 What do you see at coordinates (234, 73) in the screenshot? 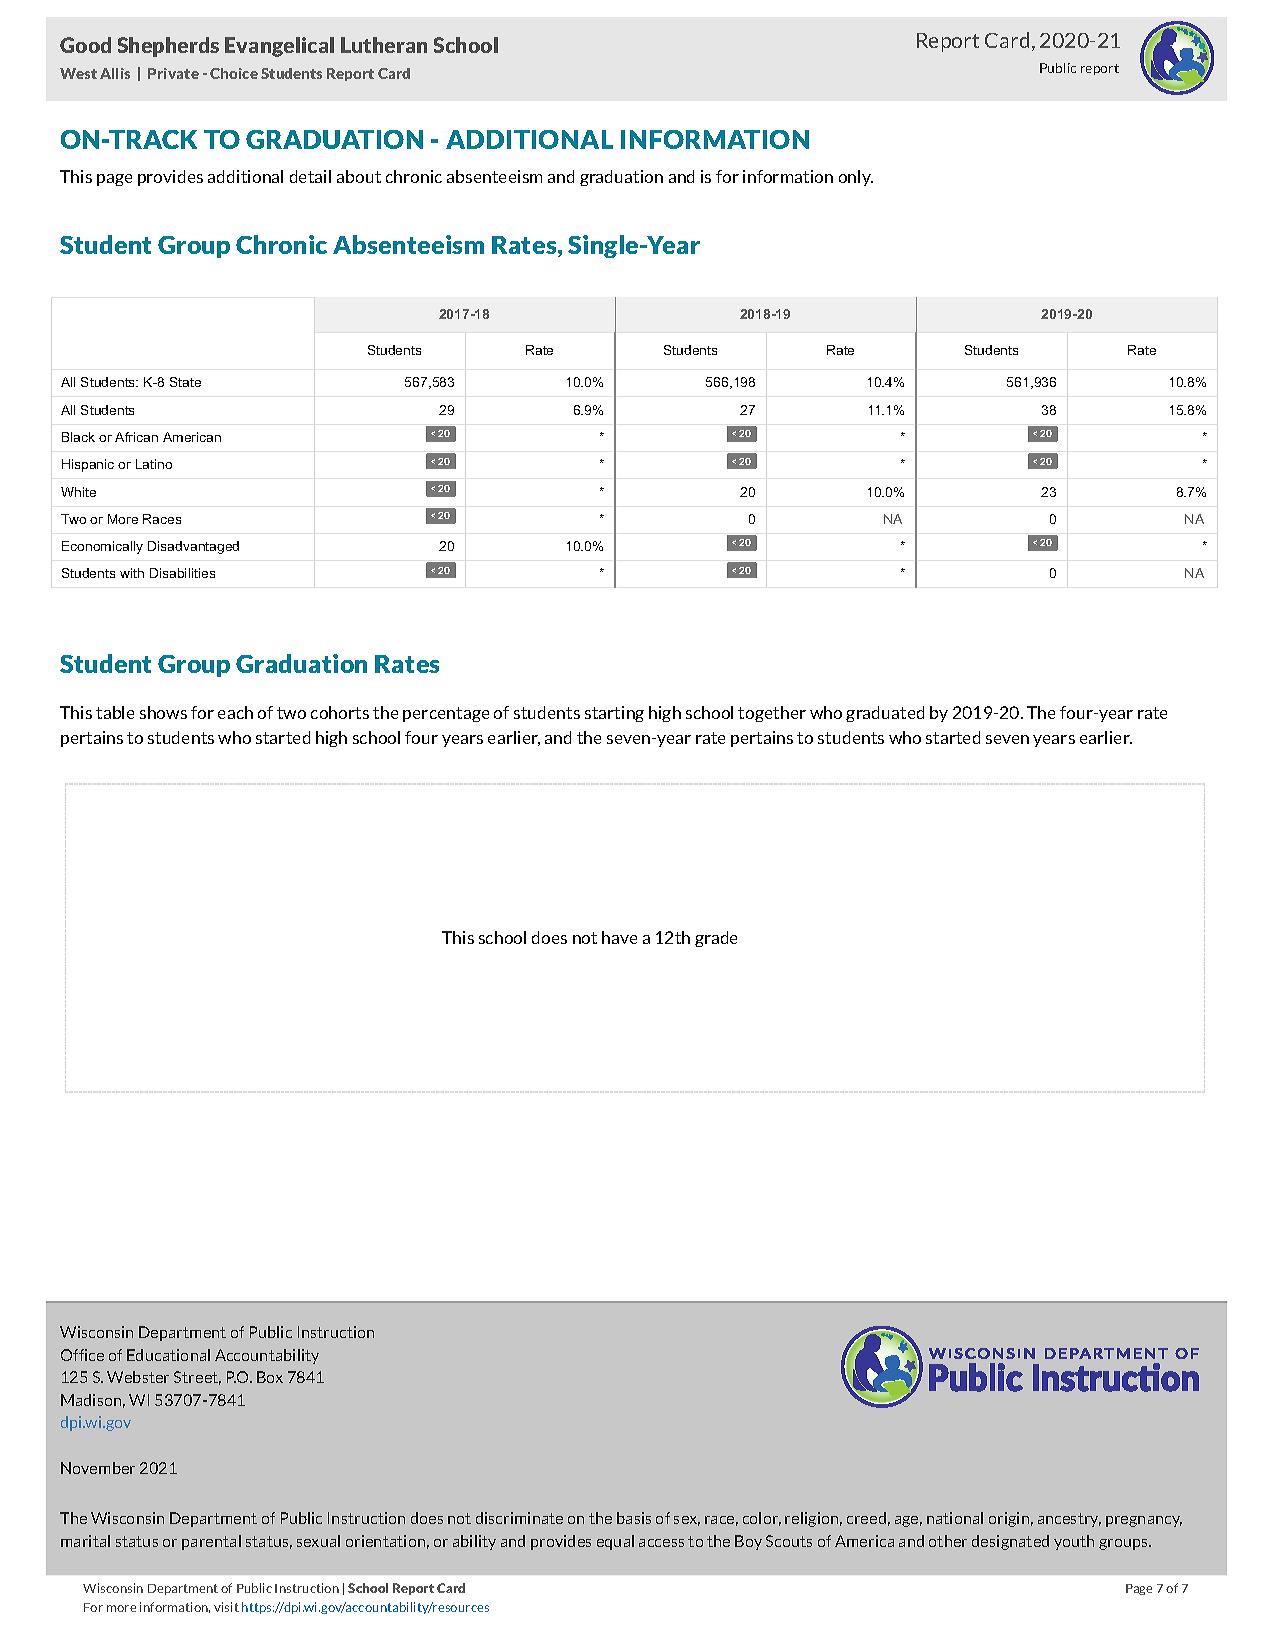
I see `Choice` at bounding box center [234, 73].
